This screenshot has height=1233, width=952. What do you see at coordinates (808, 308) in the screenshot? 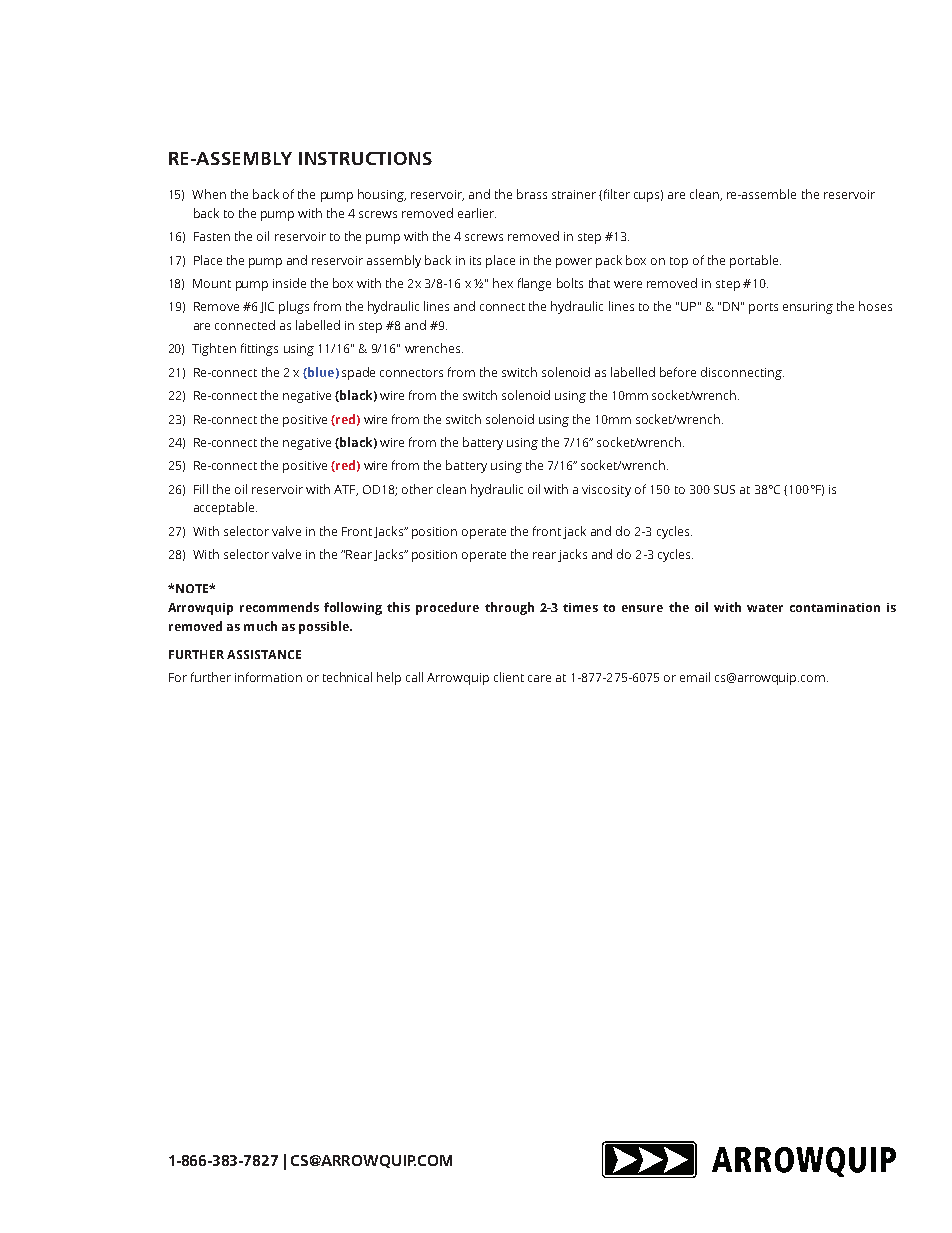
I see `ensuring` at bounding box center [808, 308].
